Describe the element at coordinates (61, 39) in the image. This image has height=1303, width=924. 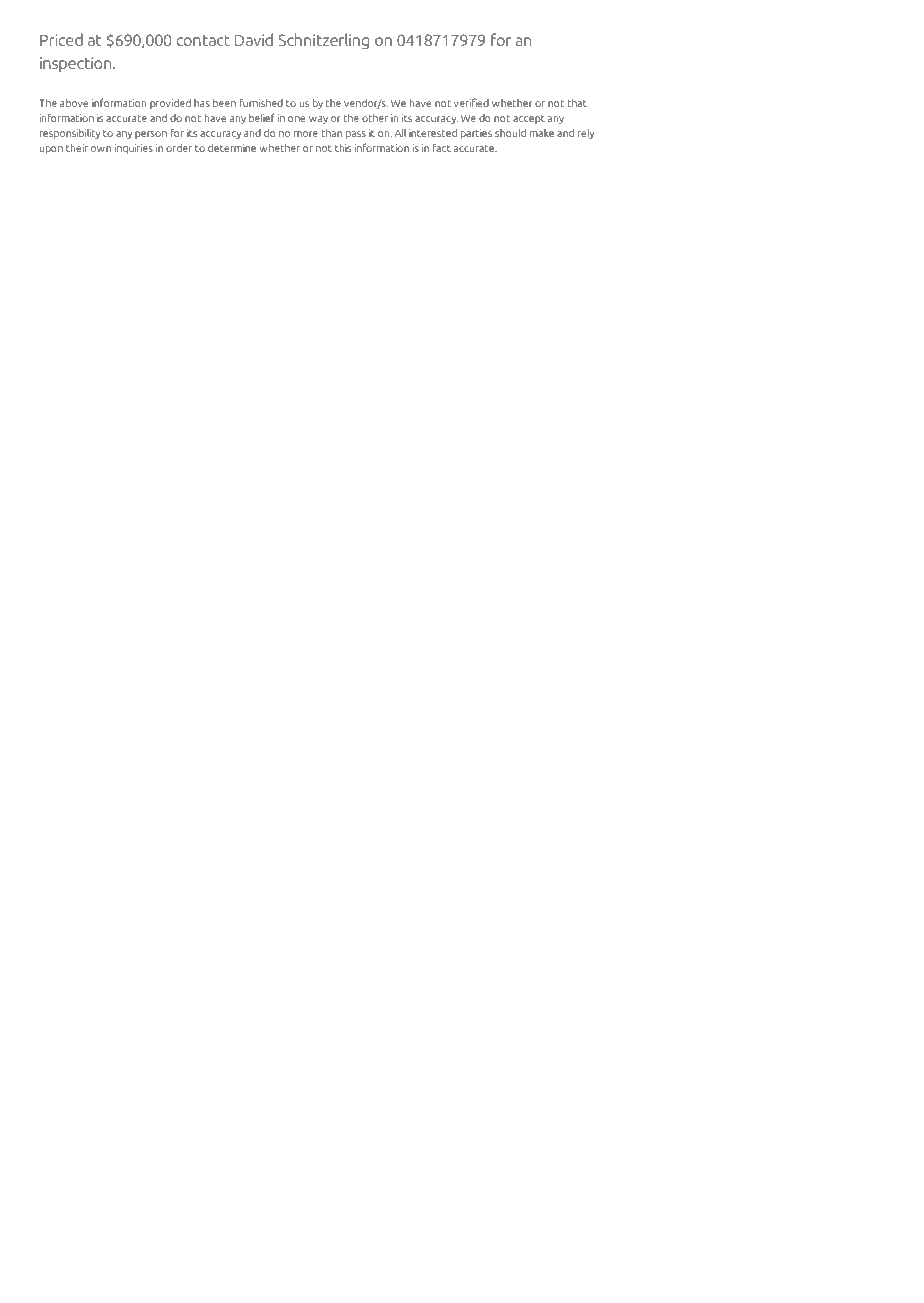
I see `Priced` at that location.
